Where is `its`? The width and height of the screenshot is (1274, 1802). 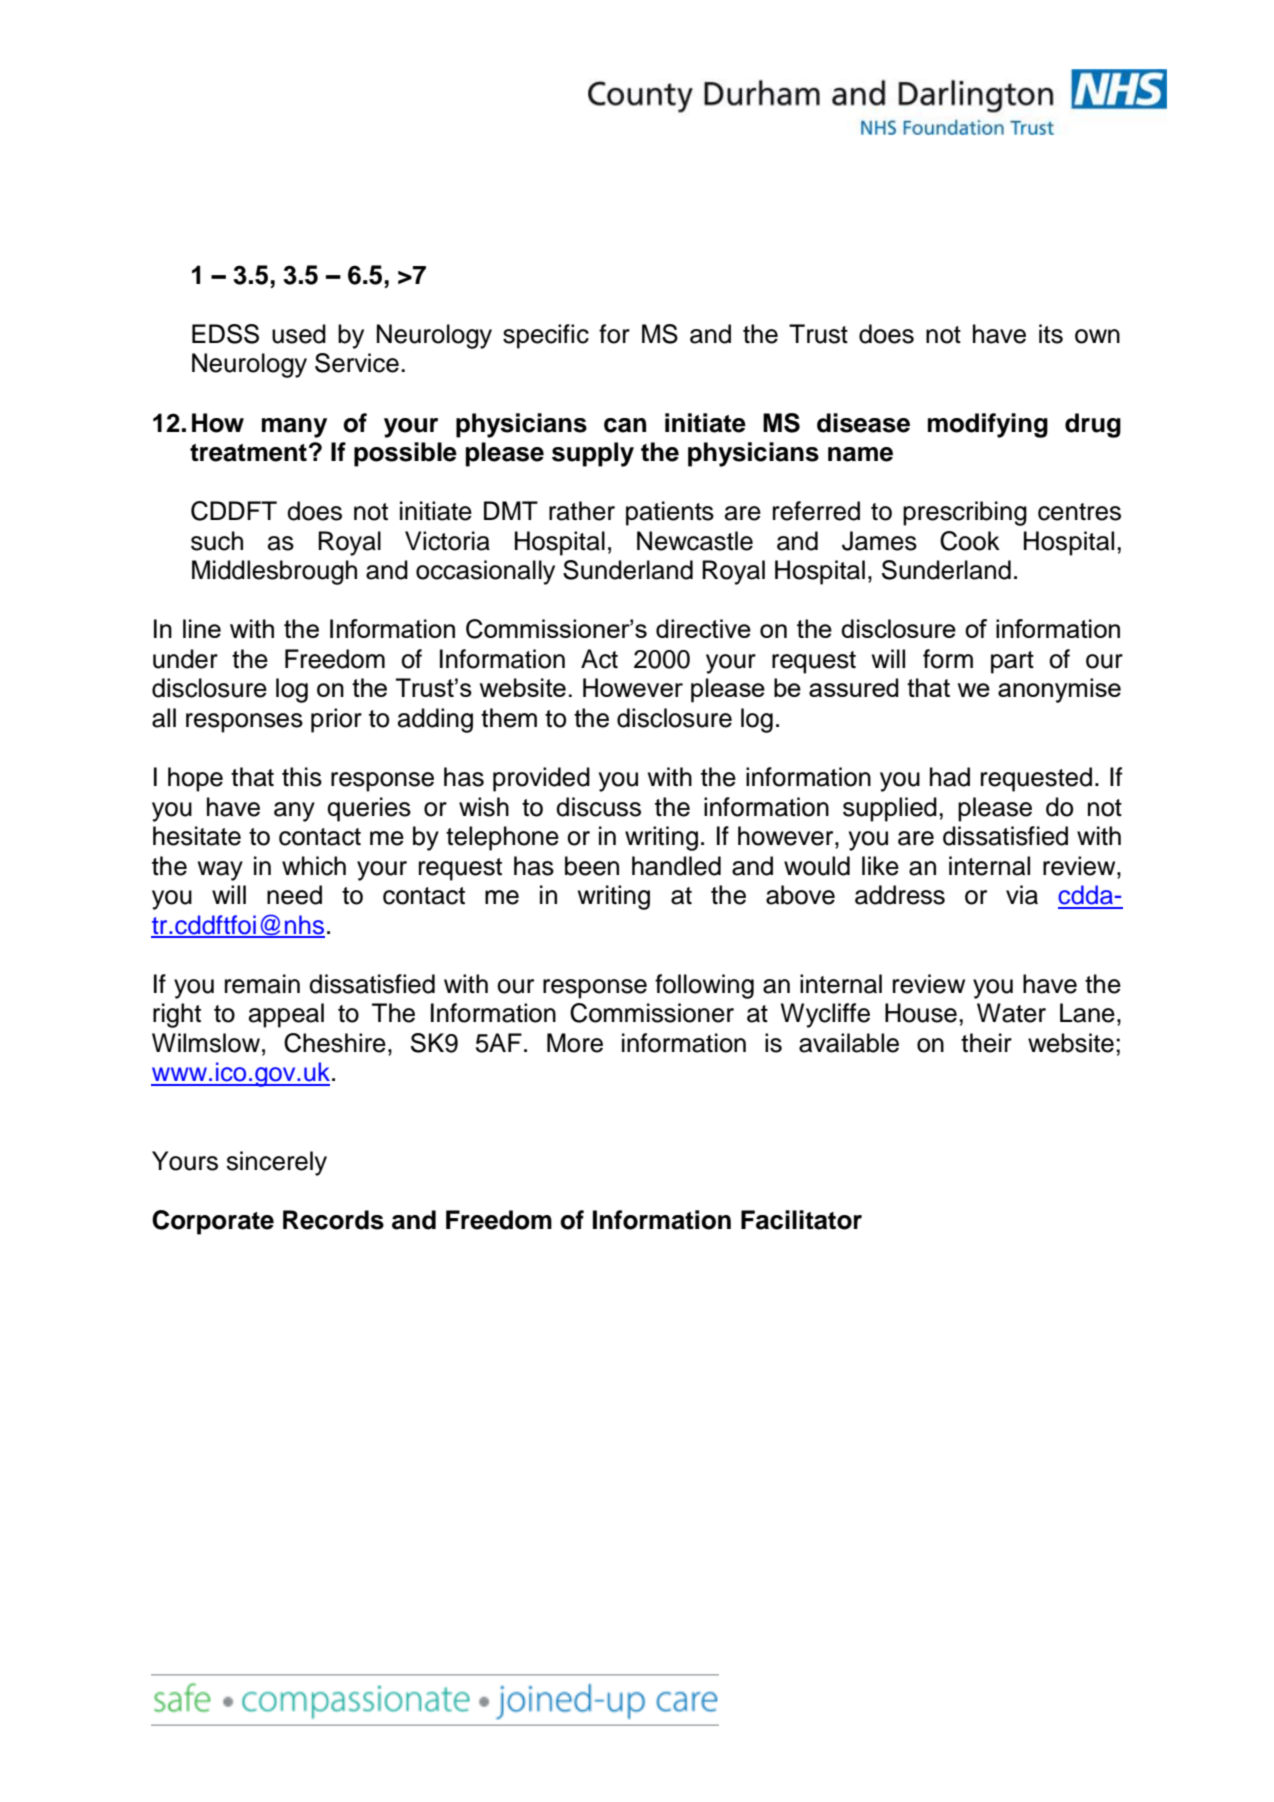 its is located at coordinates (1051, 334).
